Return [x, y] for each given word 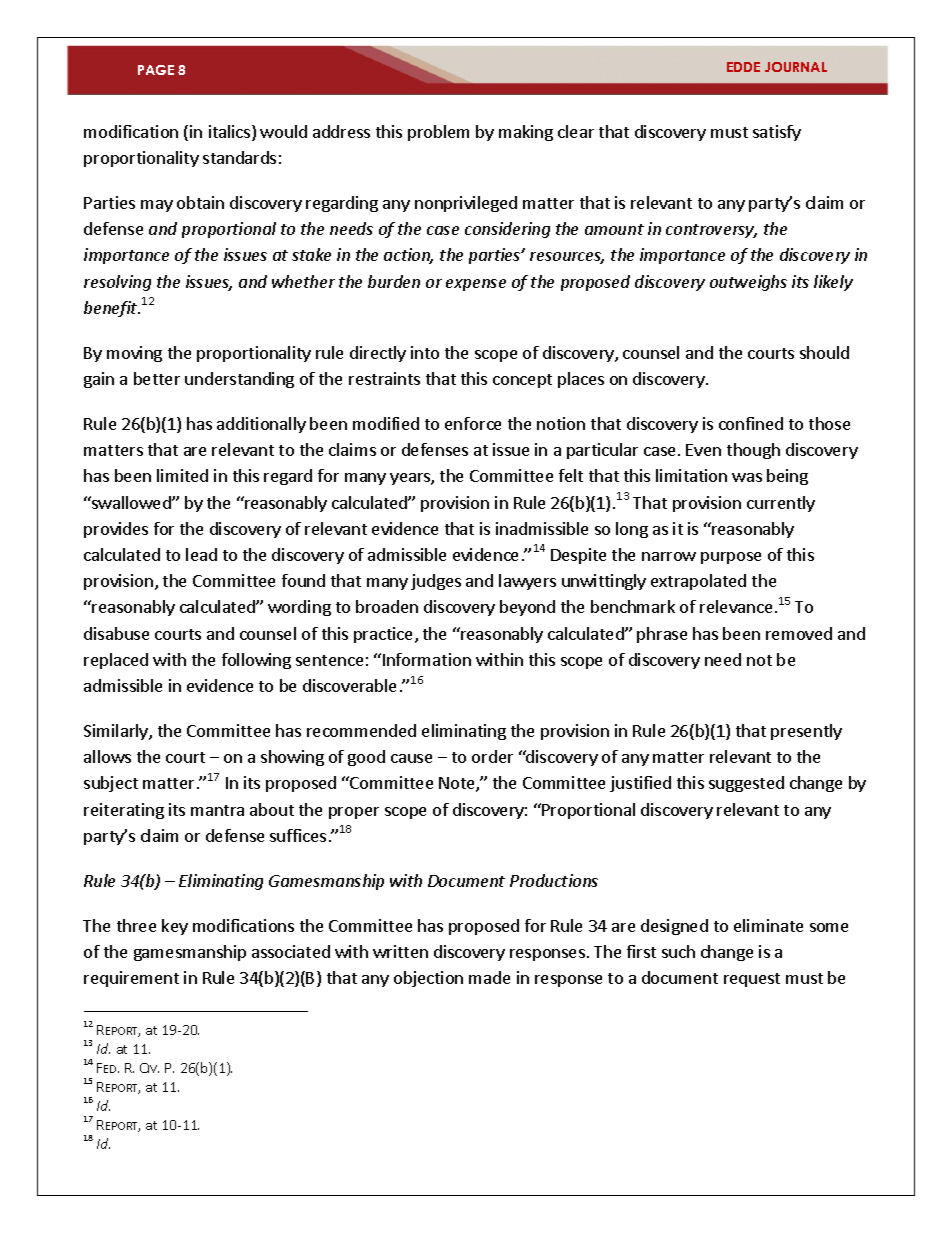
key [175, 927]
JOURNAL [796, 67]
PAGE [156, 70]
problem [438, 133]
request [752, 980]
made [489, 977]
